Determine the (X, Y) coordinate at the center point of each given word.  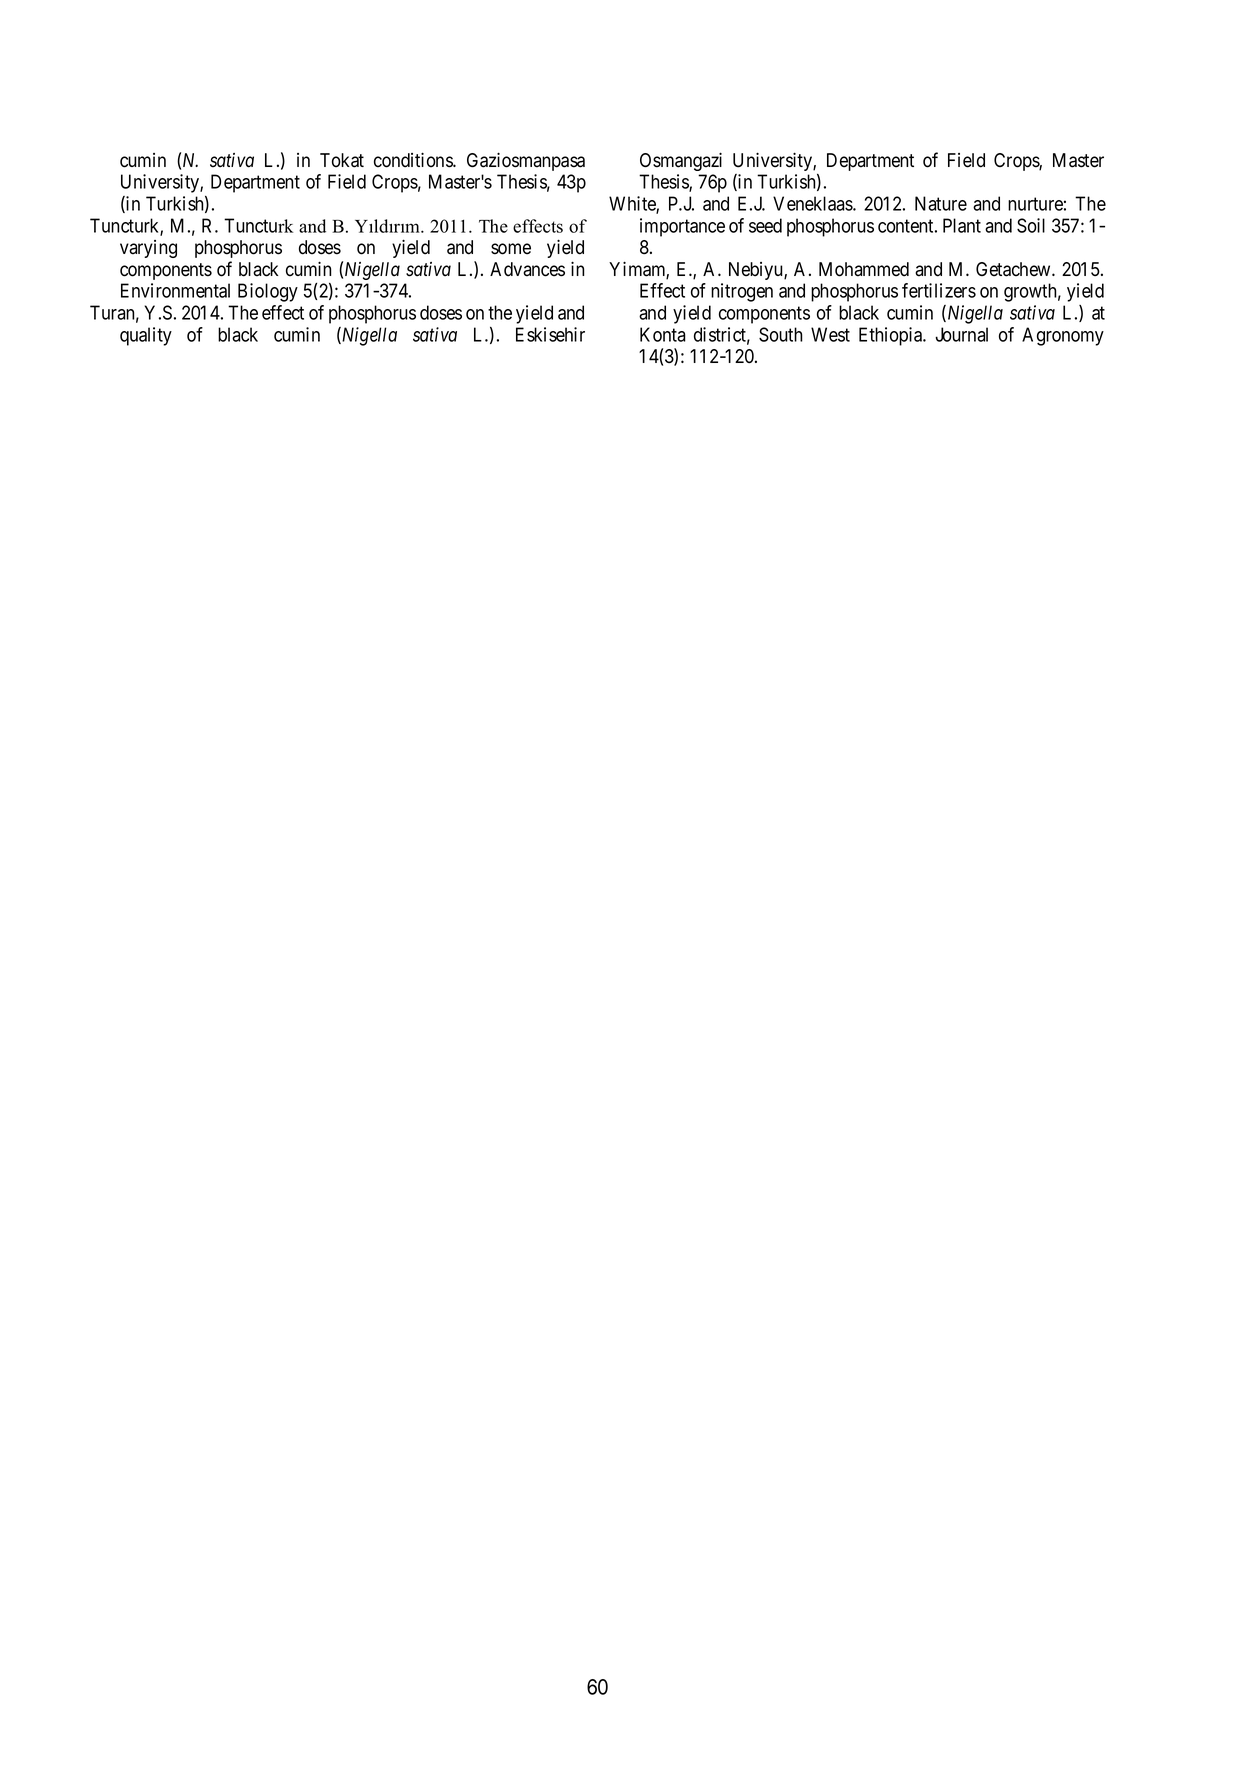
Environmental (175, 290)
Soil (1031, 225)
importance (682, 227)
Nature (941, 203)
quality (146, 336)
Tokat (342, 160)
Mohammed (864, 269)
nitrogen (742, 292)
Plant (962, 225)
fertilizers (939, 290)
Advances (527, 269)
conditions (414, 160)
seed (765, 225)
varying (148, 249)
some (511, 249)
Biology (268, 292)
